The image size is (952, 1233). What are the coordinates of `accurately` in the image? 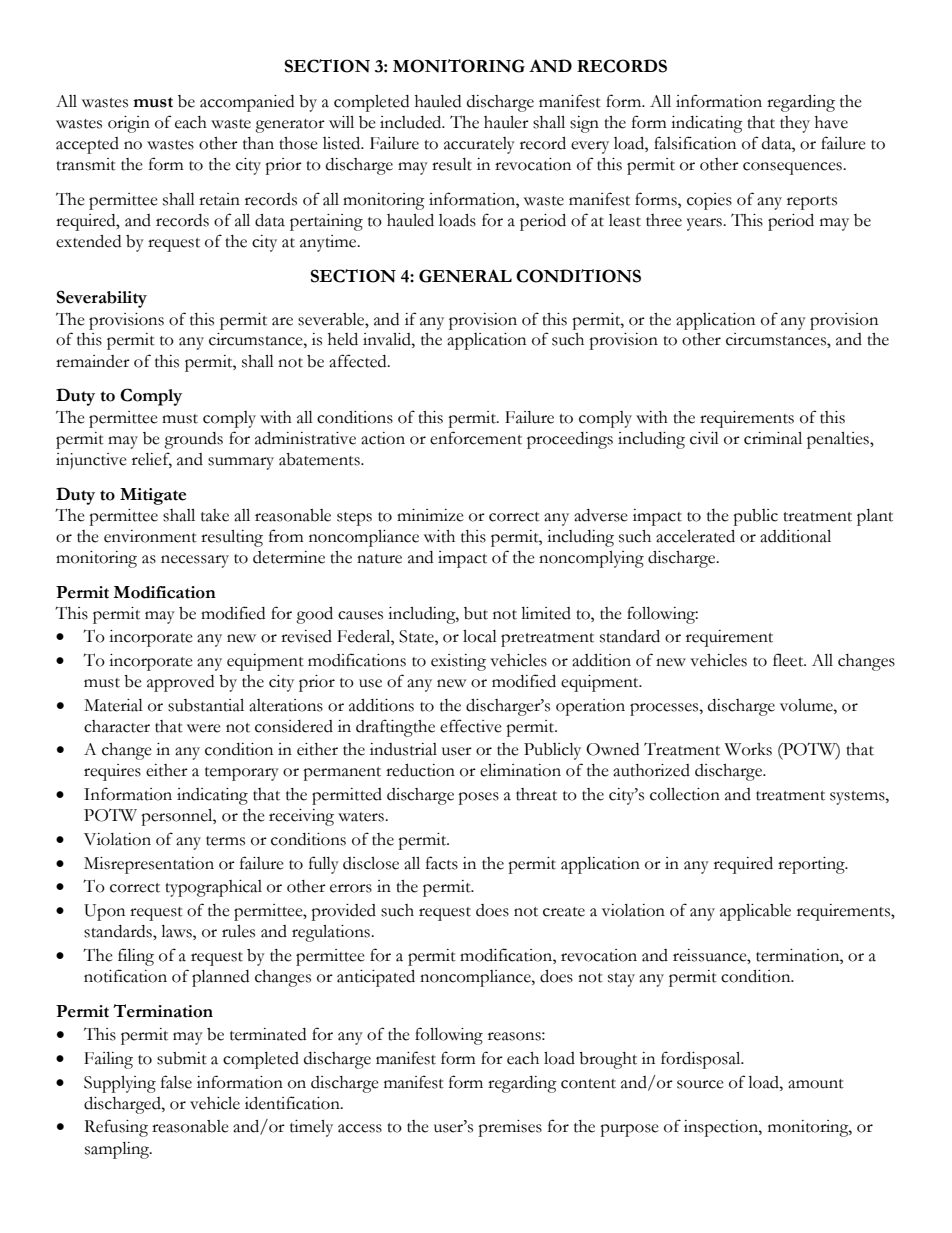 It's located at (479, 145).
